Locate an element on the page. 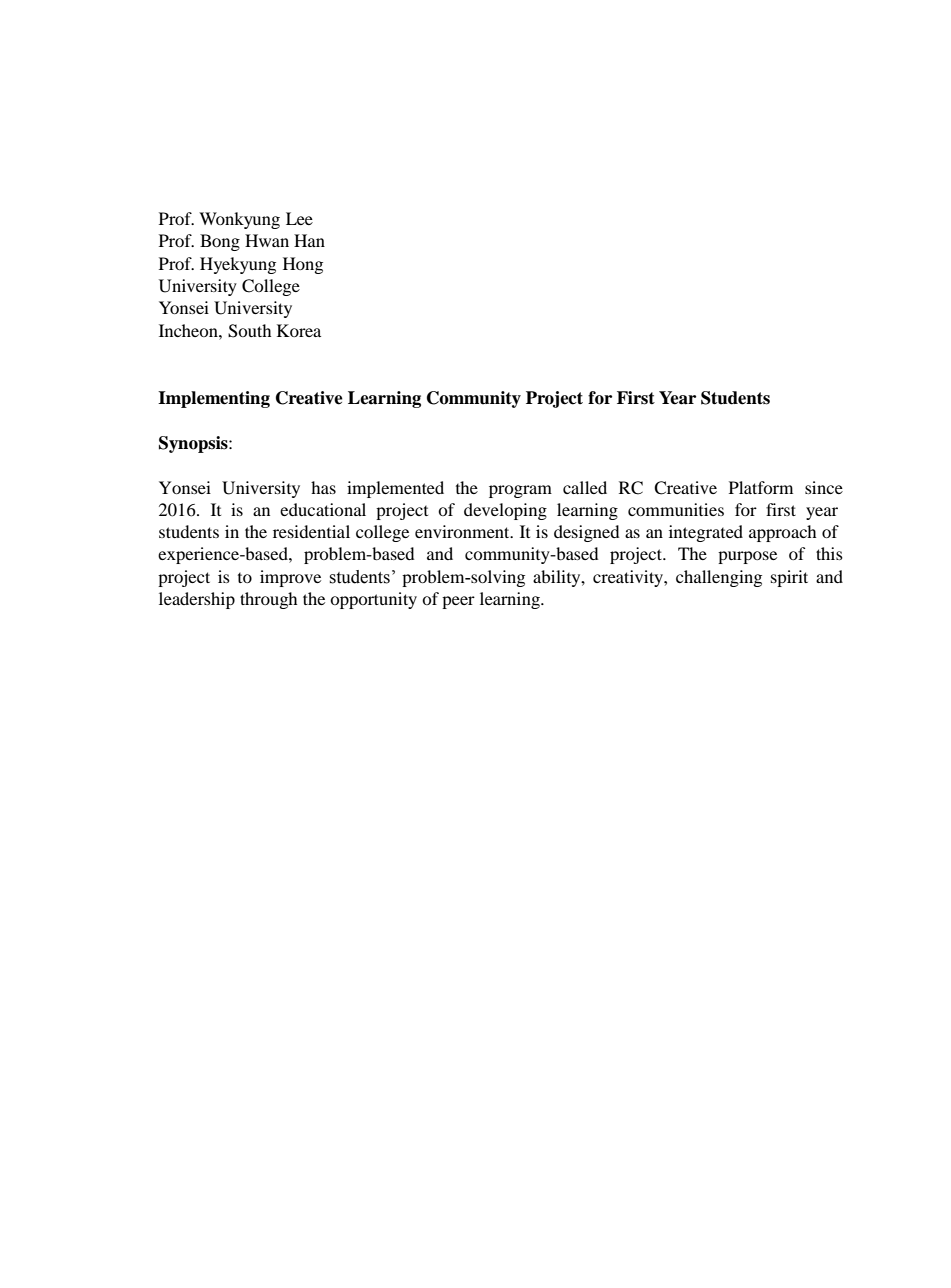 The height and width of the document is (1288, 951). residential is located at coordinates (311, 531).
